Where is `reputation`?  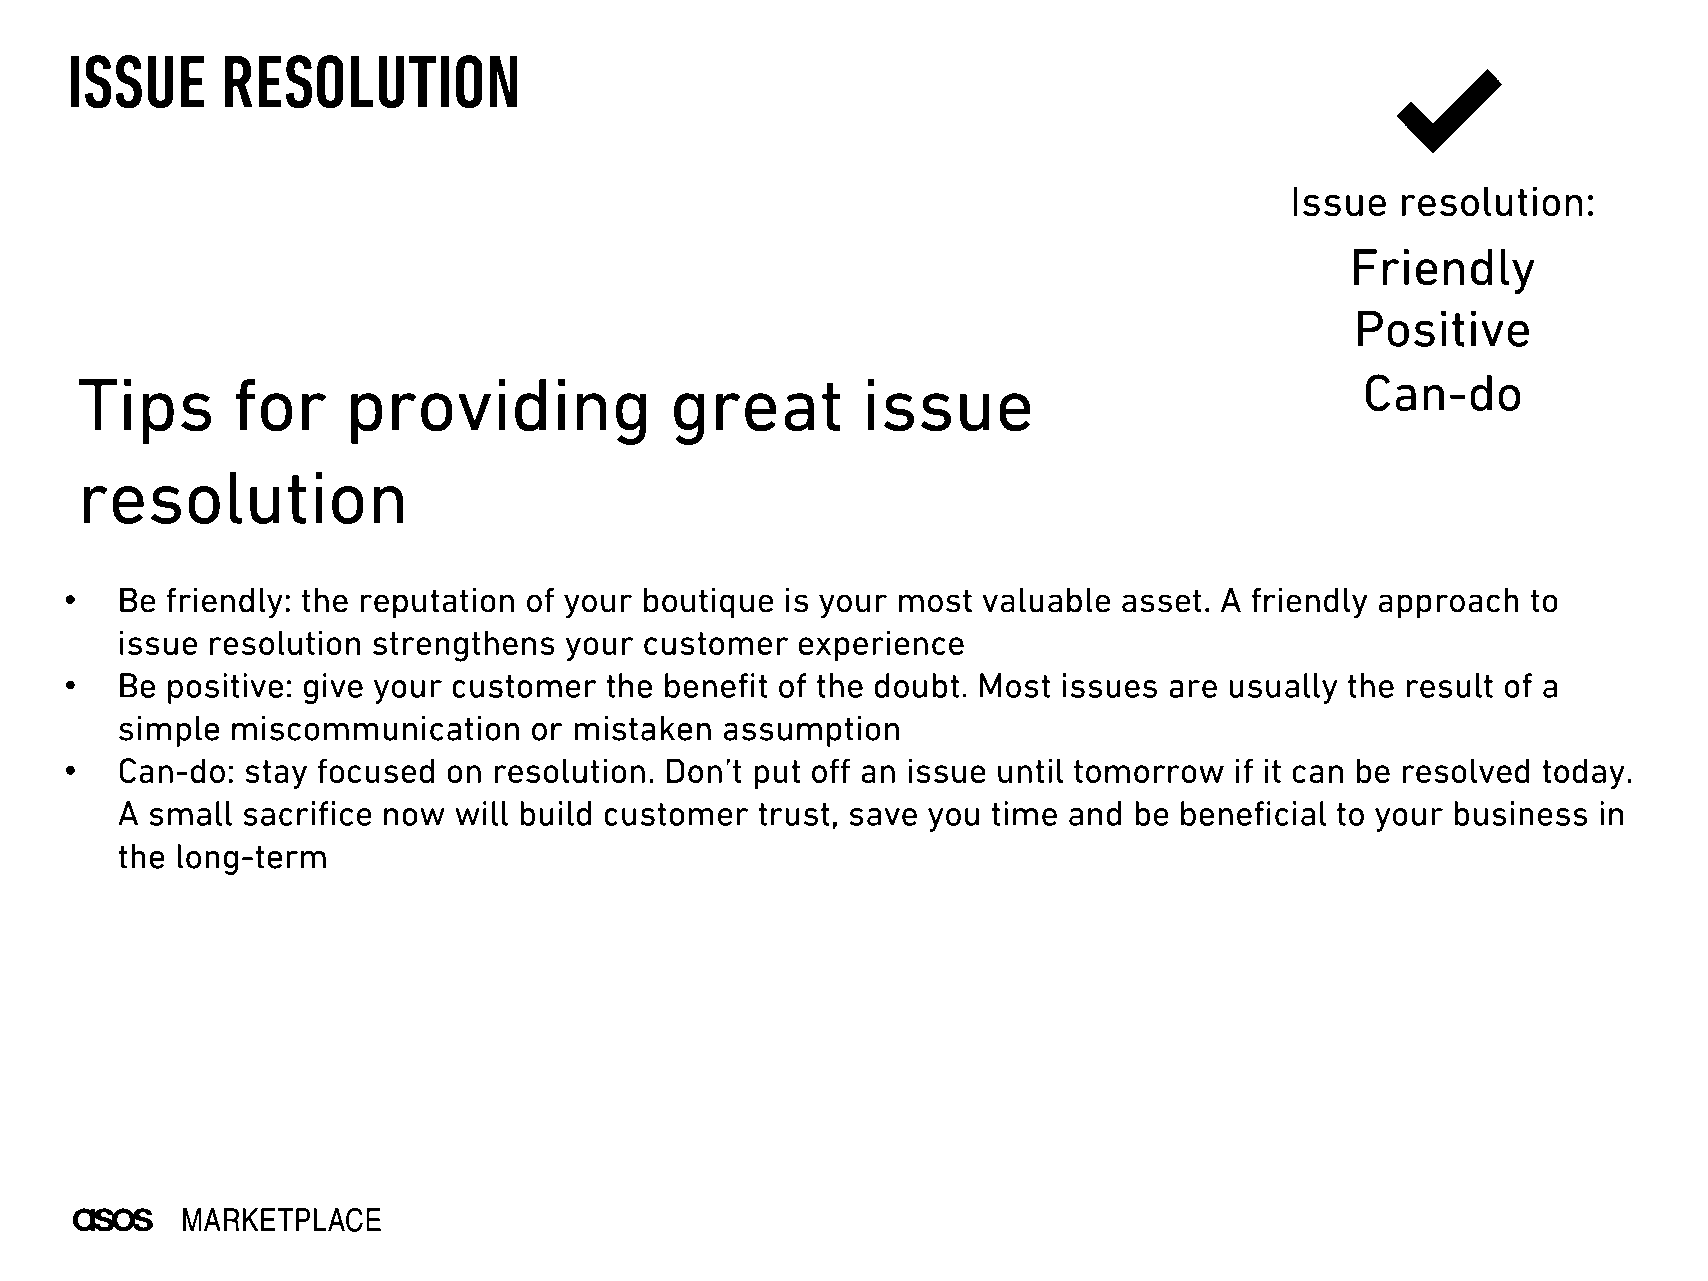 reputation is located at coordinates (437, 603).
